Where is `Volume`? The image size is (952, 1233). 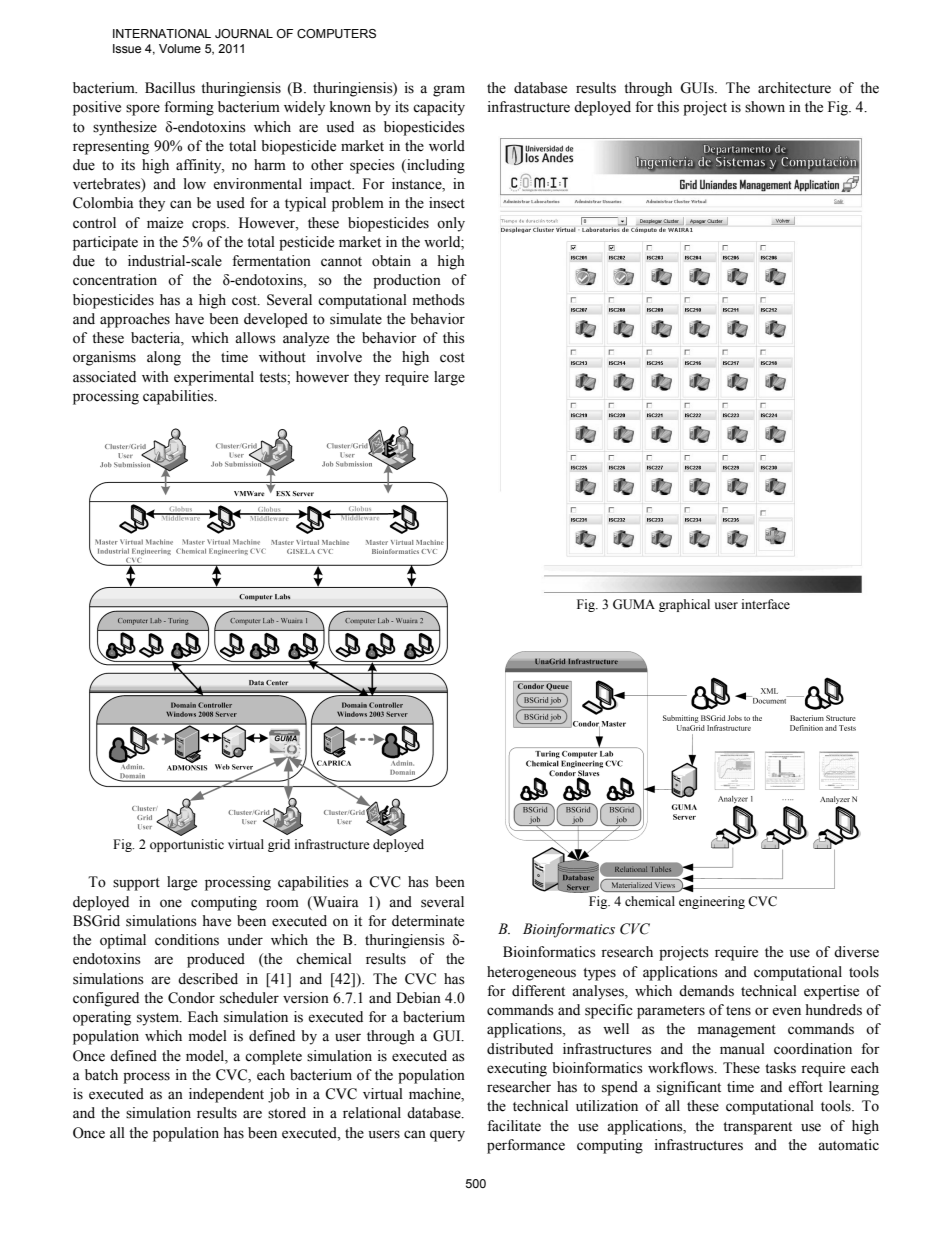
Volume is located at coordinates (180, 48).
